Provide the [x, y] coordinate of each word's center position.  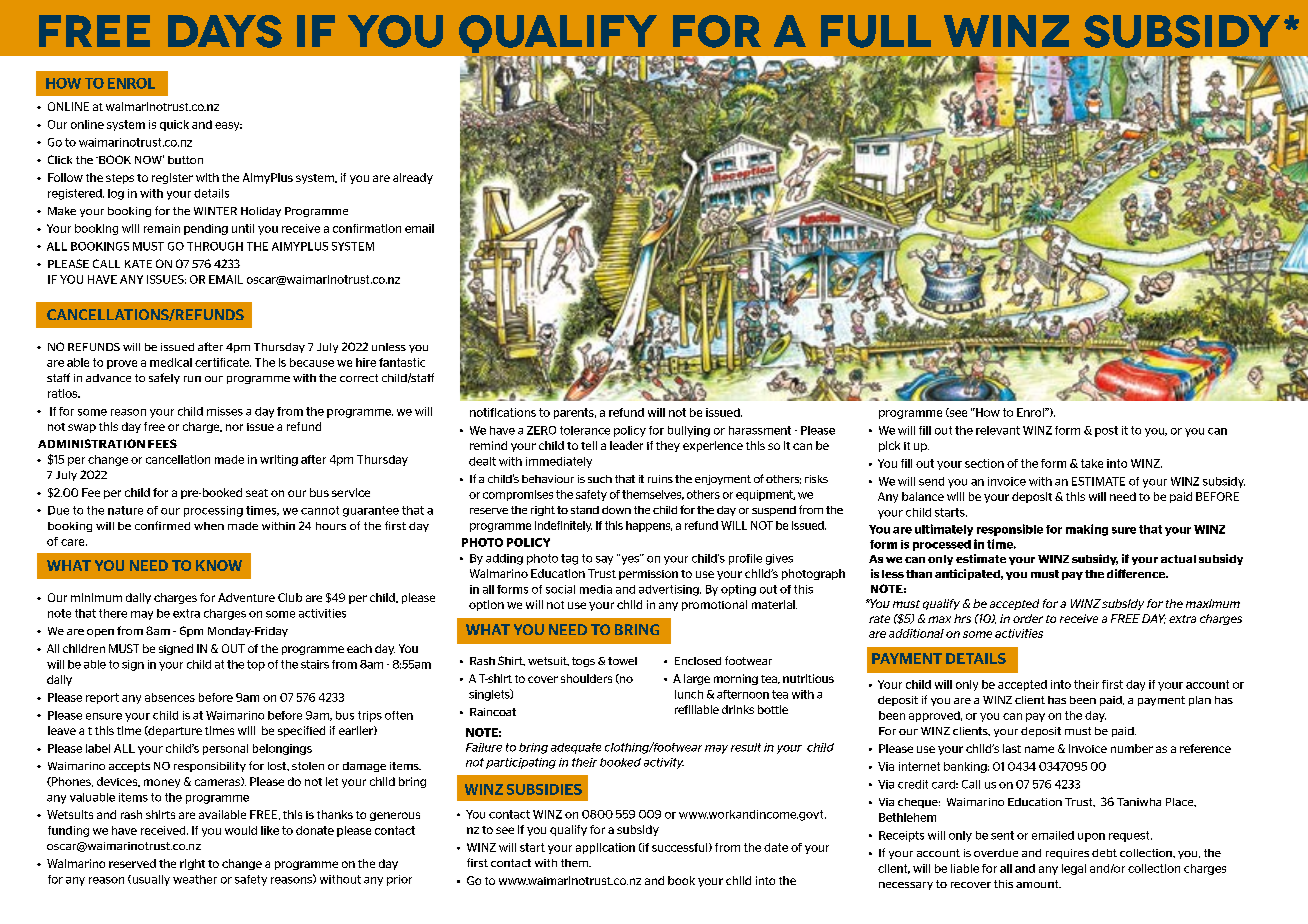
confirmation [367, 228]
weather [195, 879]
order [1028, 618]
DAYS [225, 31]
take [1092, 463]
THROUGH [215, 246]
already [413, 178]
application [605, 848]
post [1106, 431]
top [256, 665]
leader [626, 445]
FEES [162, 443]
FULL [876, 31]
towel [622, 661]
